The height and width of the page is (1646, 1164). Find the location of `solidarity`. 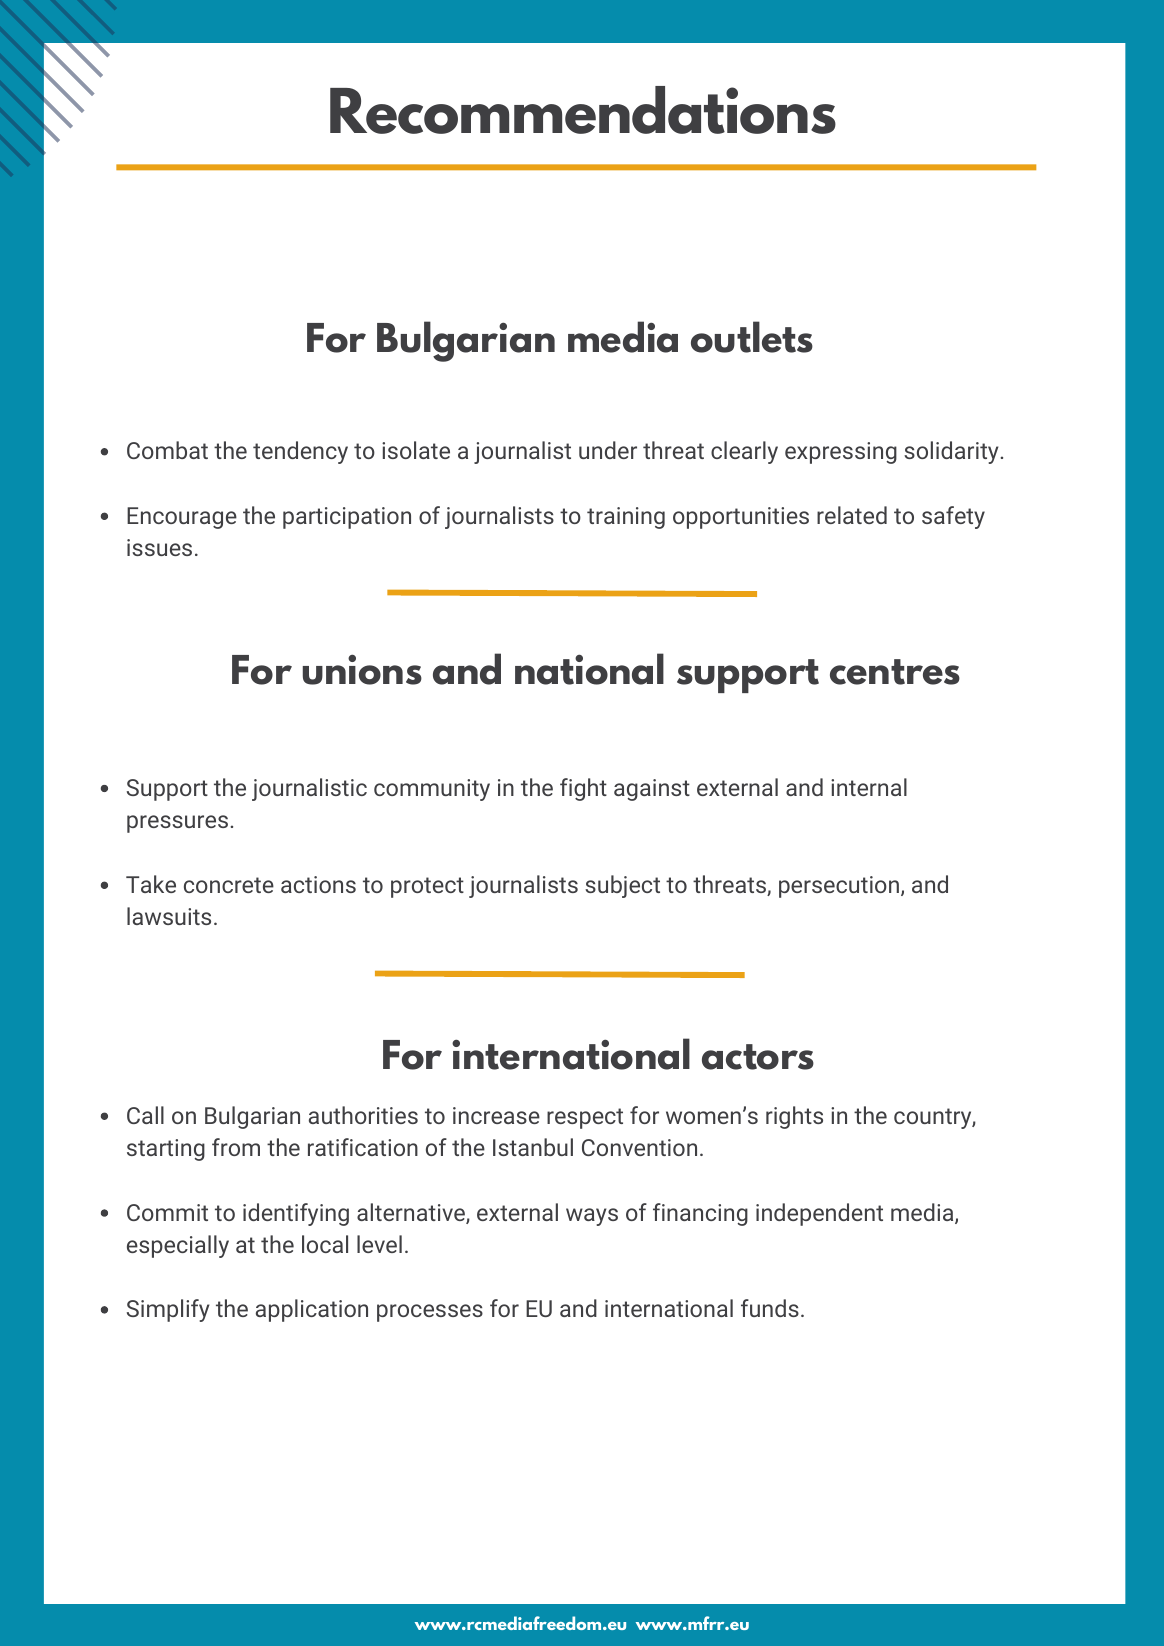

solidarity is located at coordinates (951, 452).
